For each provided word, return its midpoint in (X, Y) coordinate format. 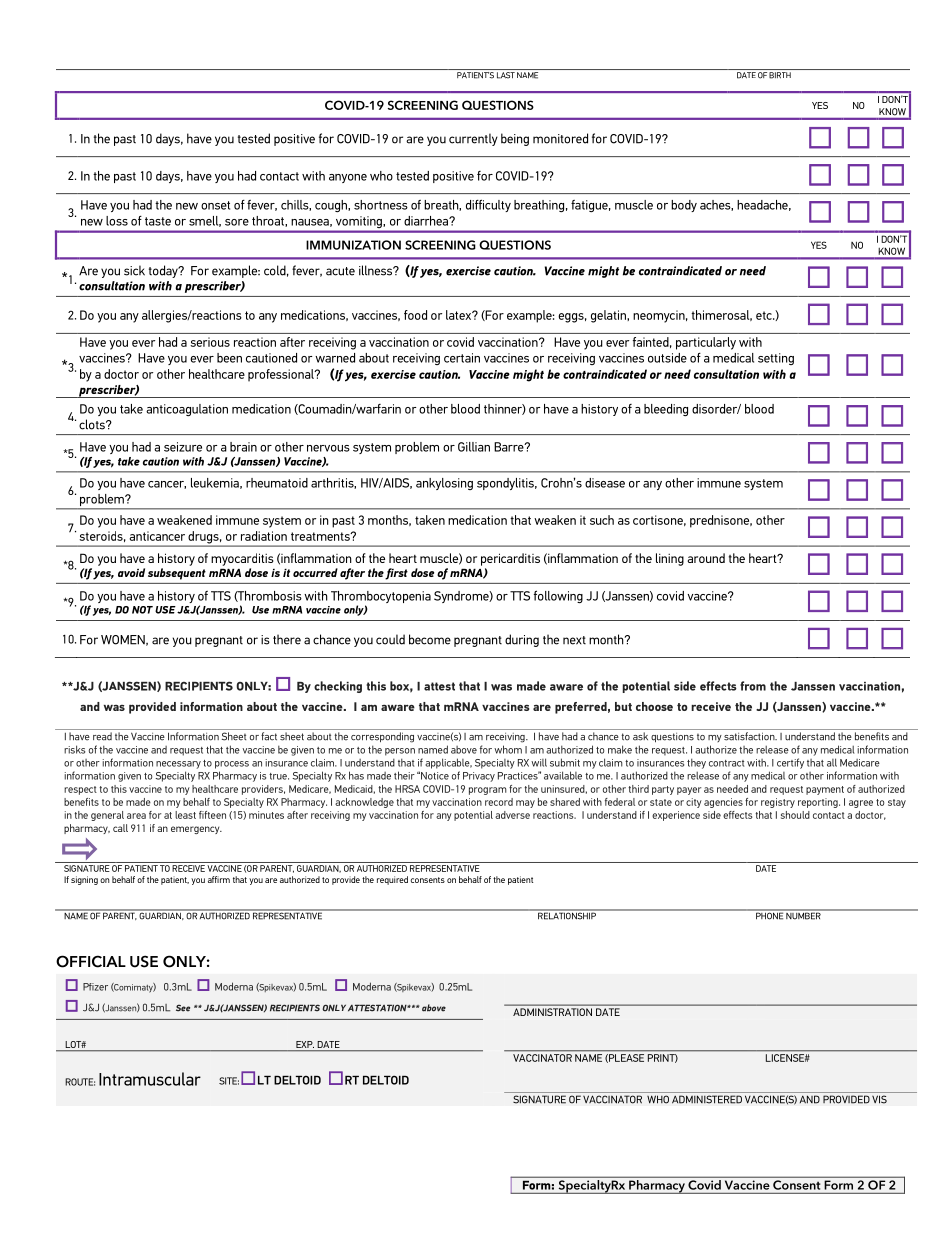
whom (508, 749)
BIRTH (780, 75)
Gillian (474, 447)
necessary (178, 765)
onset (215, 205)
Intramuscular (150, 1079)
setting (776, 359)
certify (790, 763)
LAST (506, 75)
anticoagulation (187, 410)
